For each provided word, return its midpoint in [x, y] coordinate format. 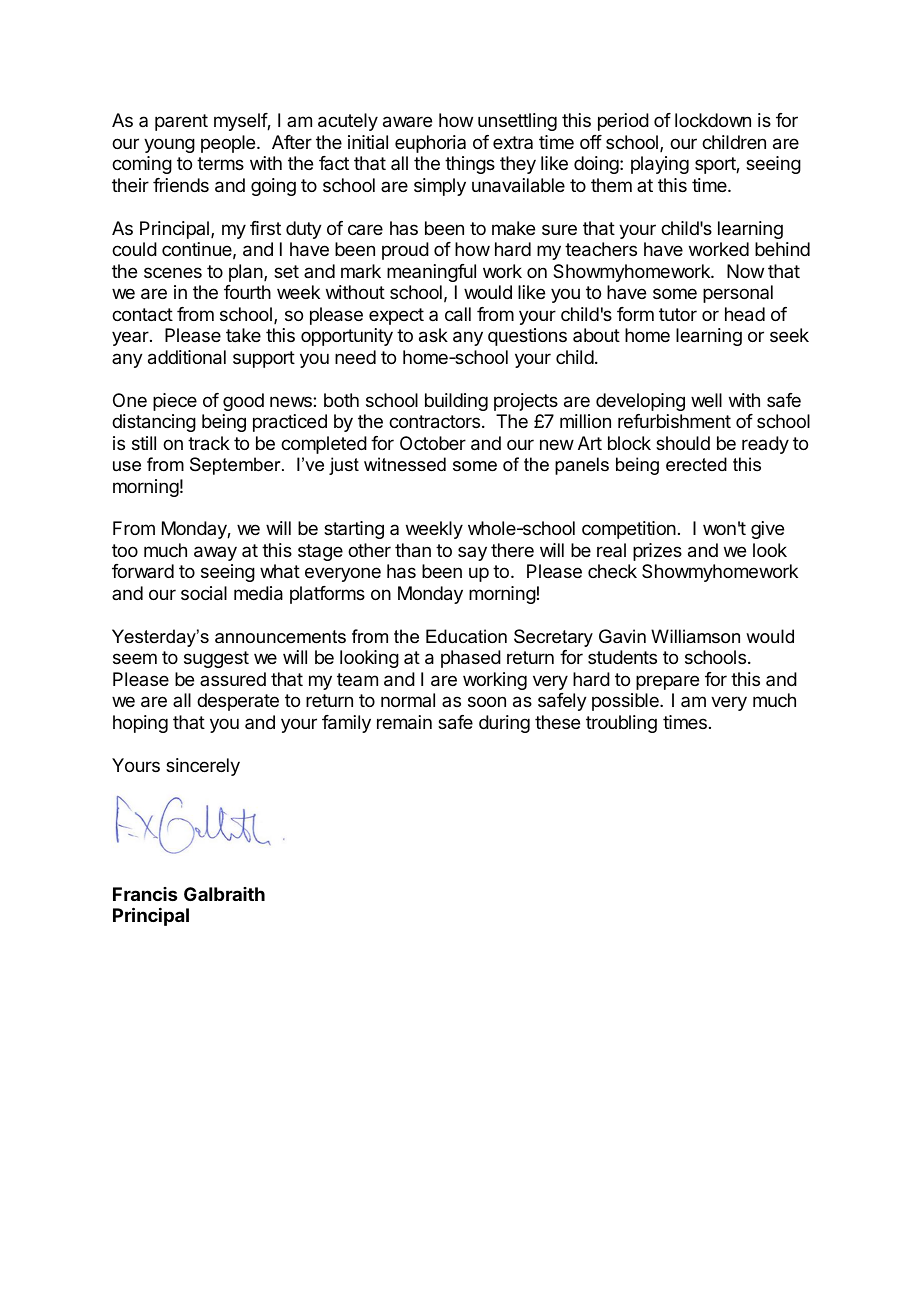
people [229, 144]
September [236, 466]
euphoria [430, 144]
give [767, 530]
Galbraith [224, 894]
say [472, 553]
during [504, 724]
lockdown [713, 120]
